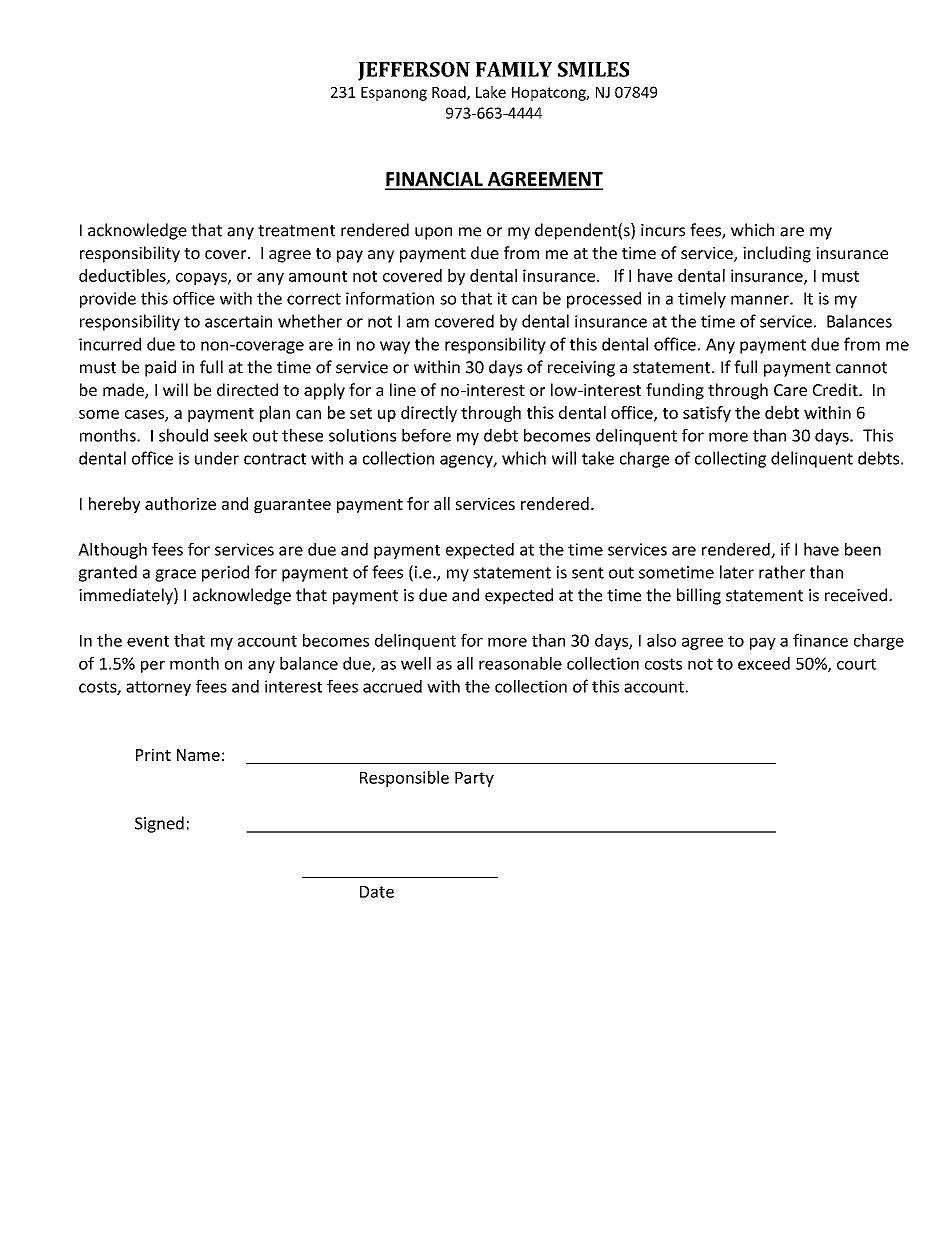  What do you see at coordinates (593, 69) in the document?
I see `SMILES` at bounding box center [593, 69].
